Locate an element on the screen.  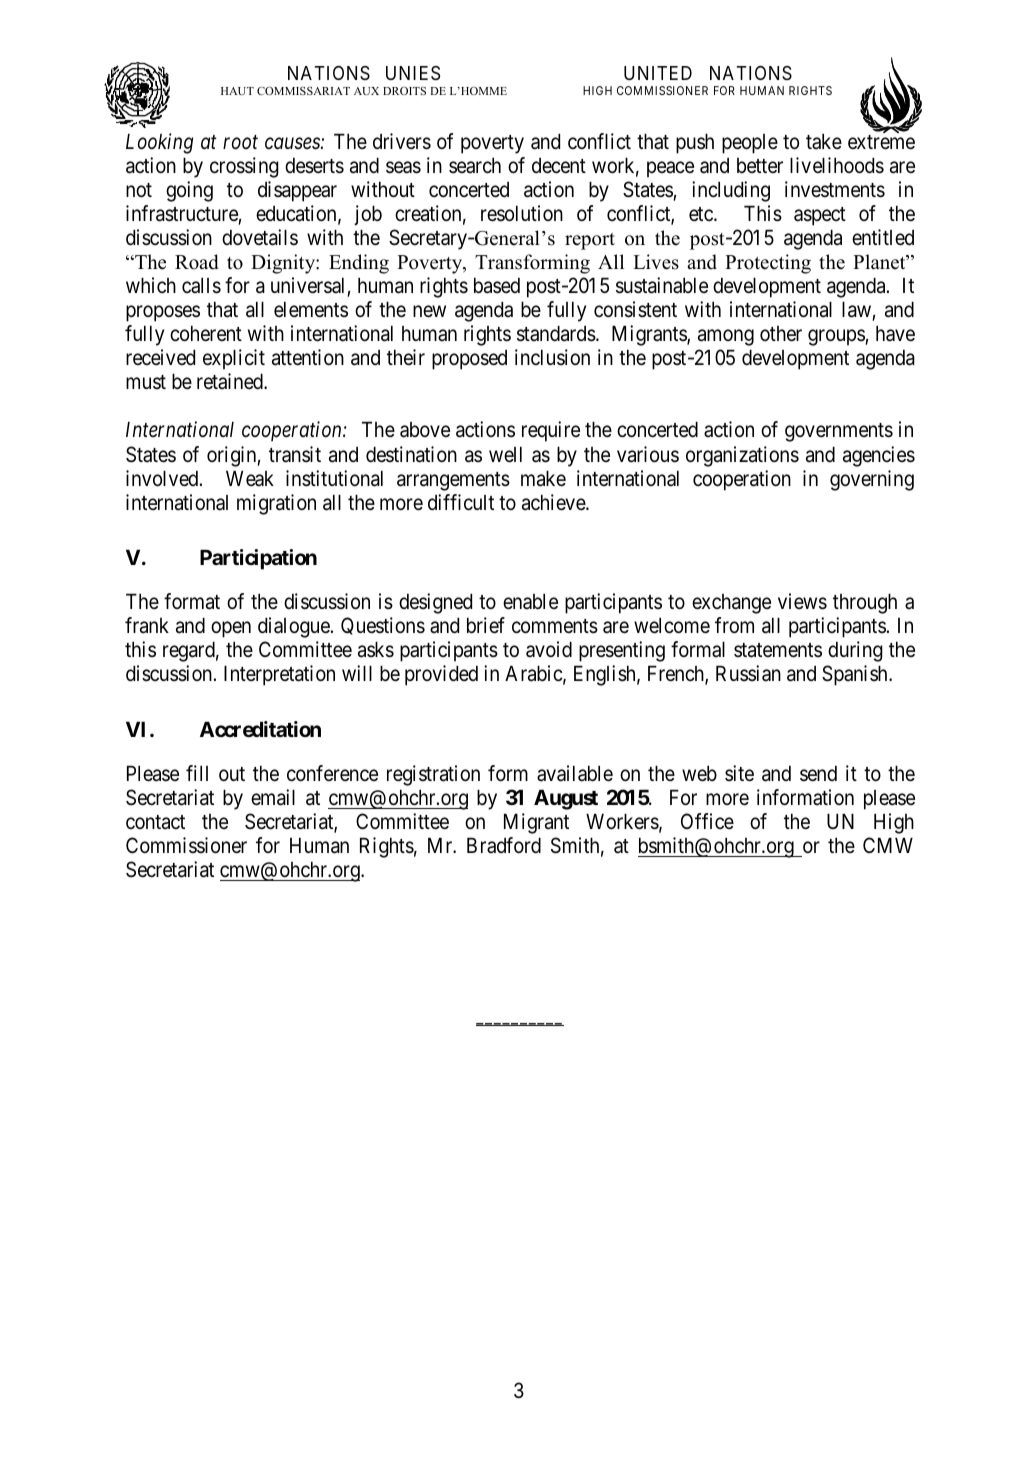
Participation is located at coordinates (258, 559).
